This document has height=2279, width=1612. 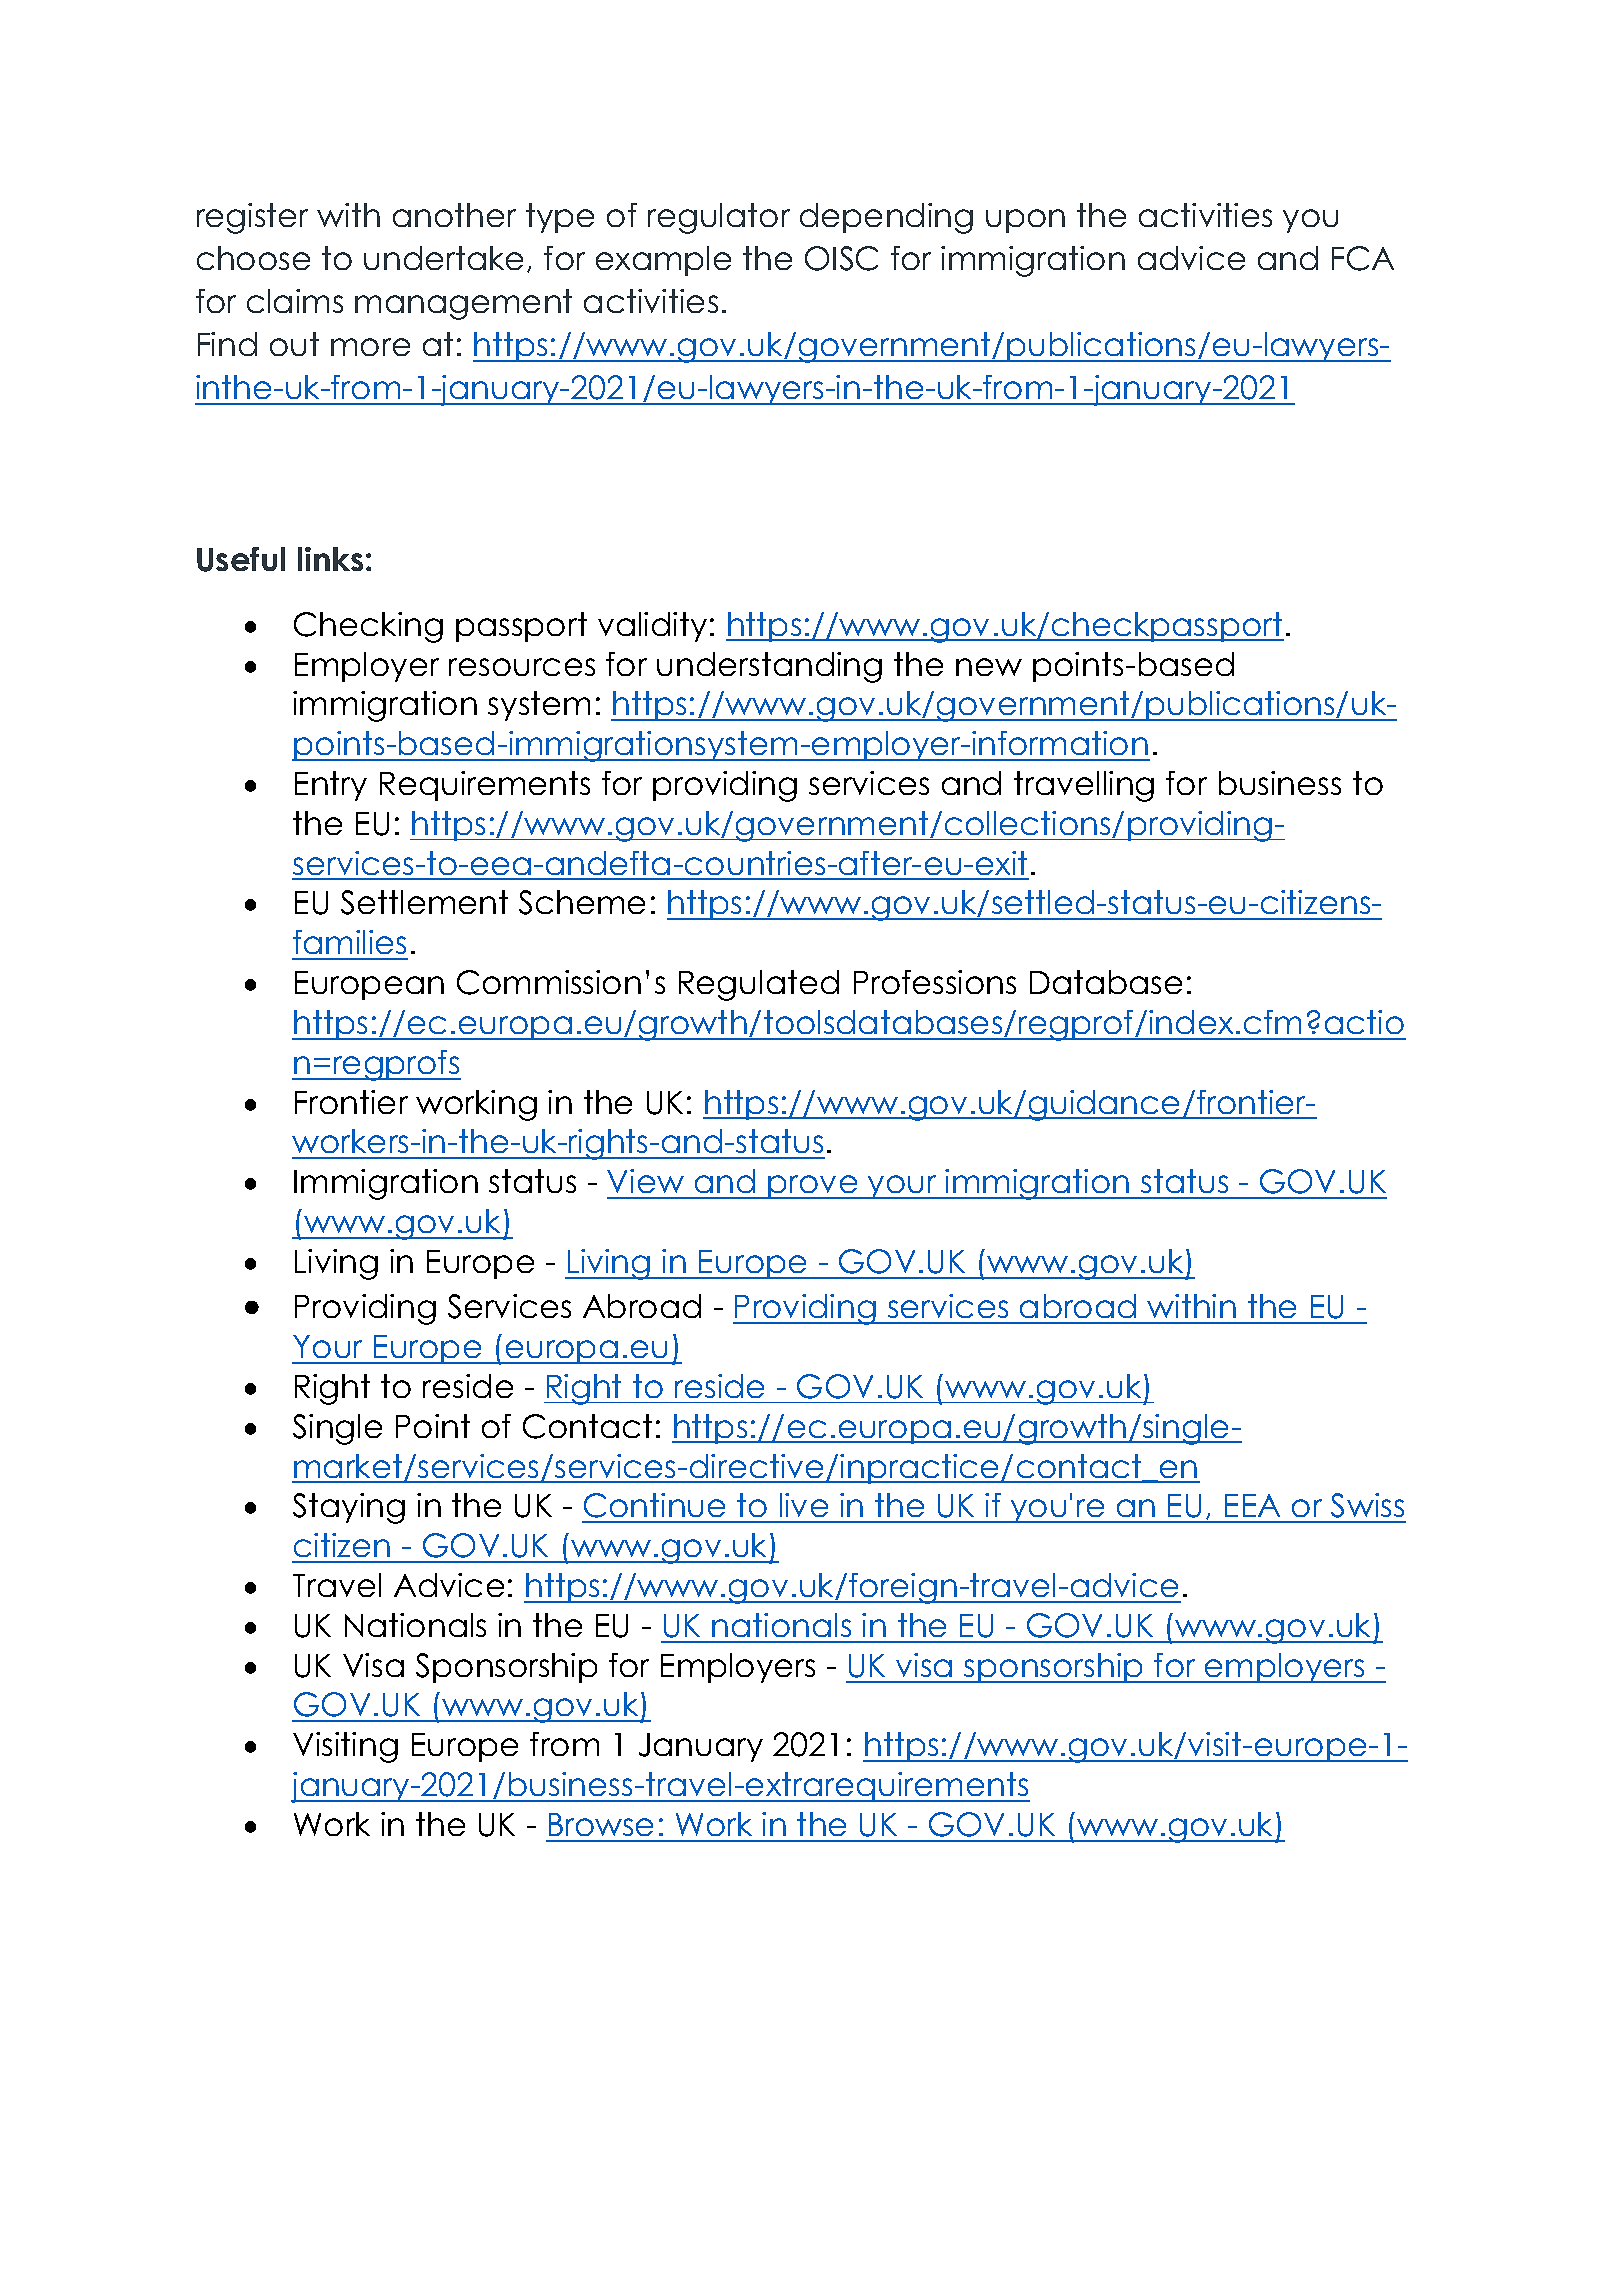 I want to click on prove, so click(x=813, y=1187).
